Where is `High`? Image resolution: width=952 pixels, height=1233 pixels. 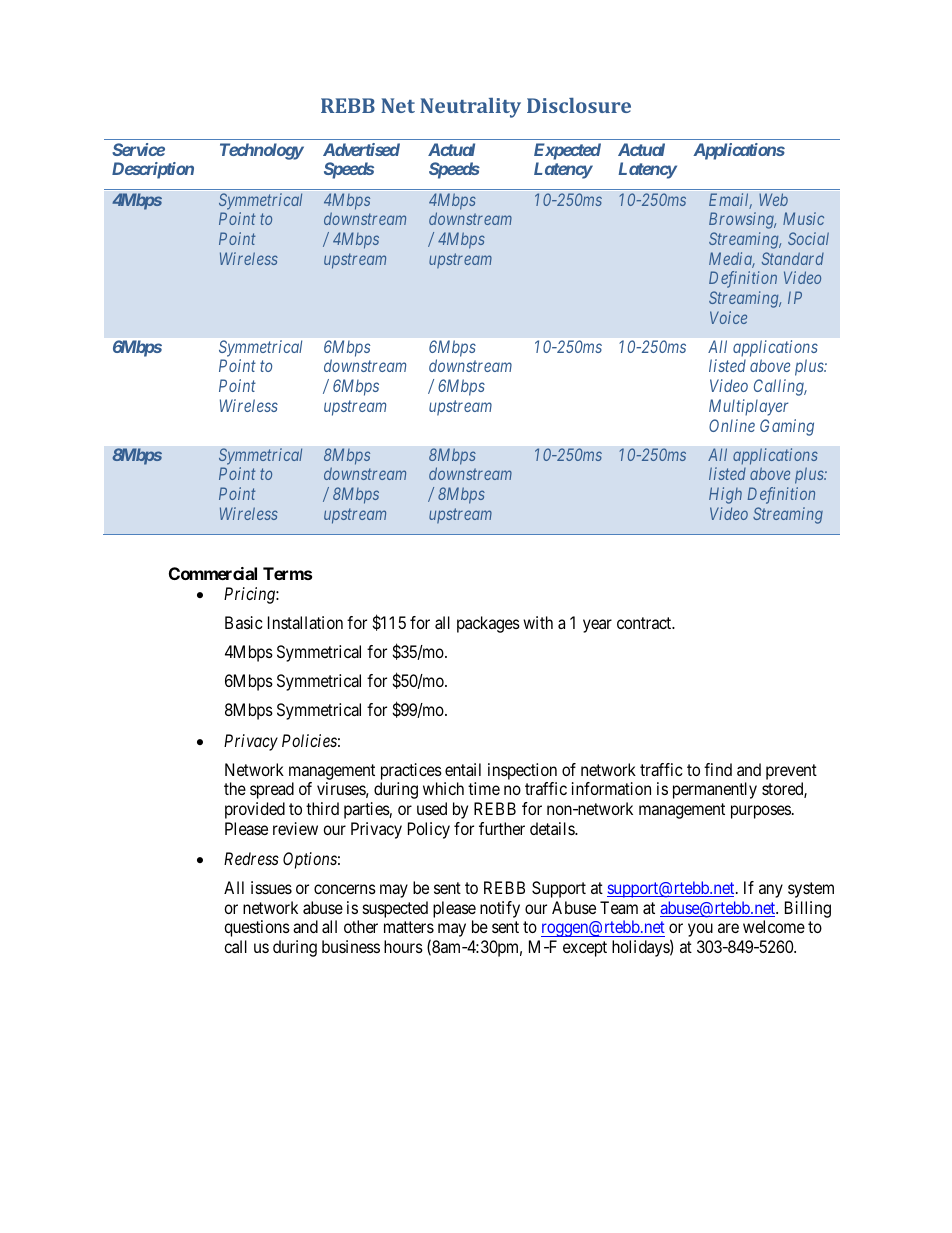
High is located at coordinates (725, 495).
